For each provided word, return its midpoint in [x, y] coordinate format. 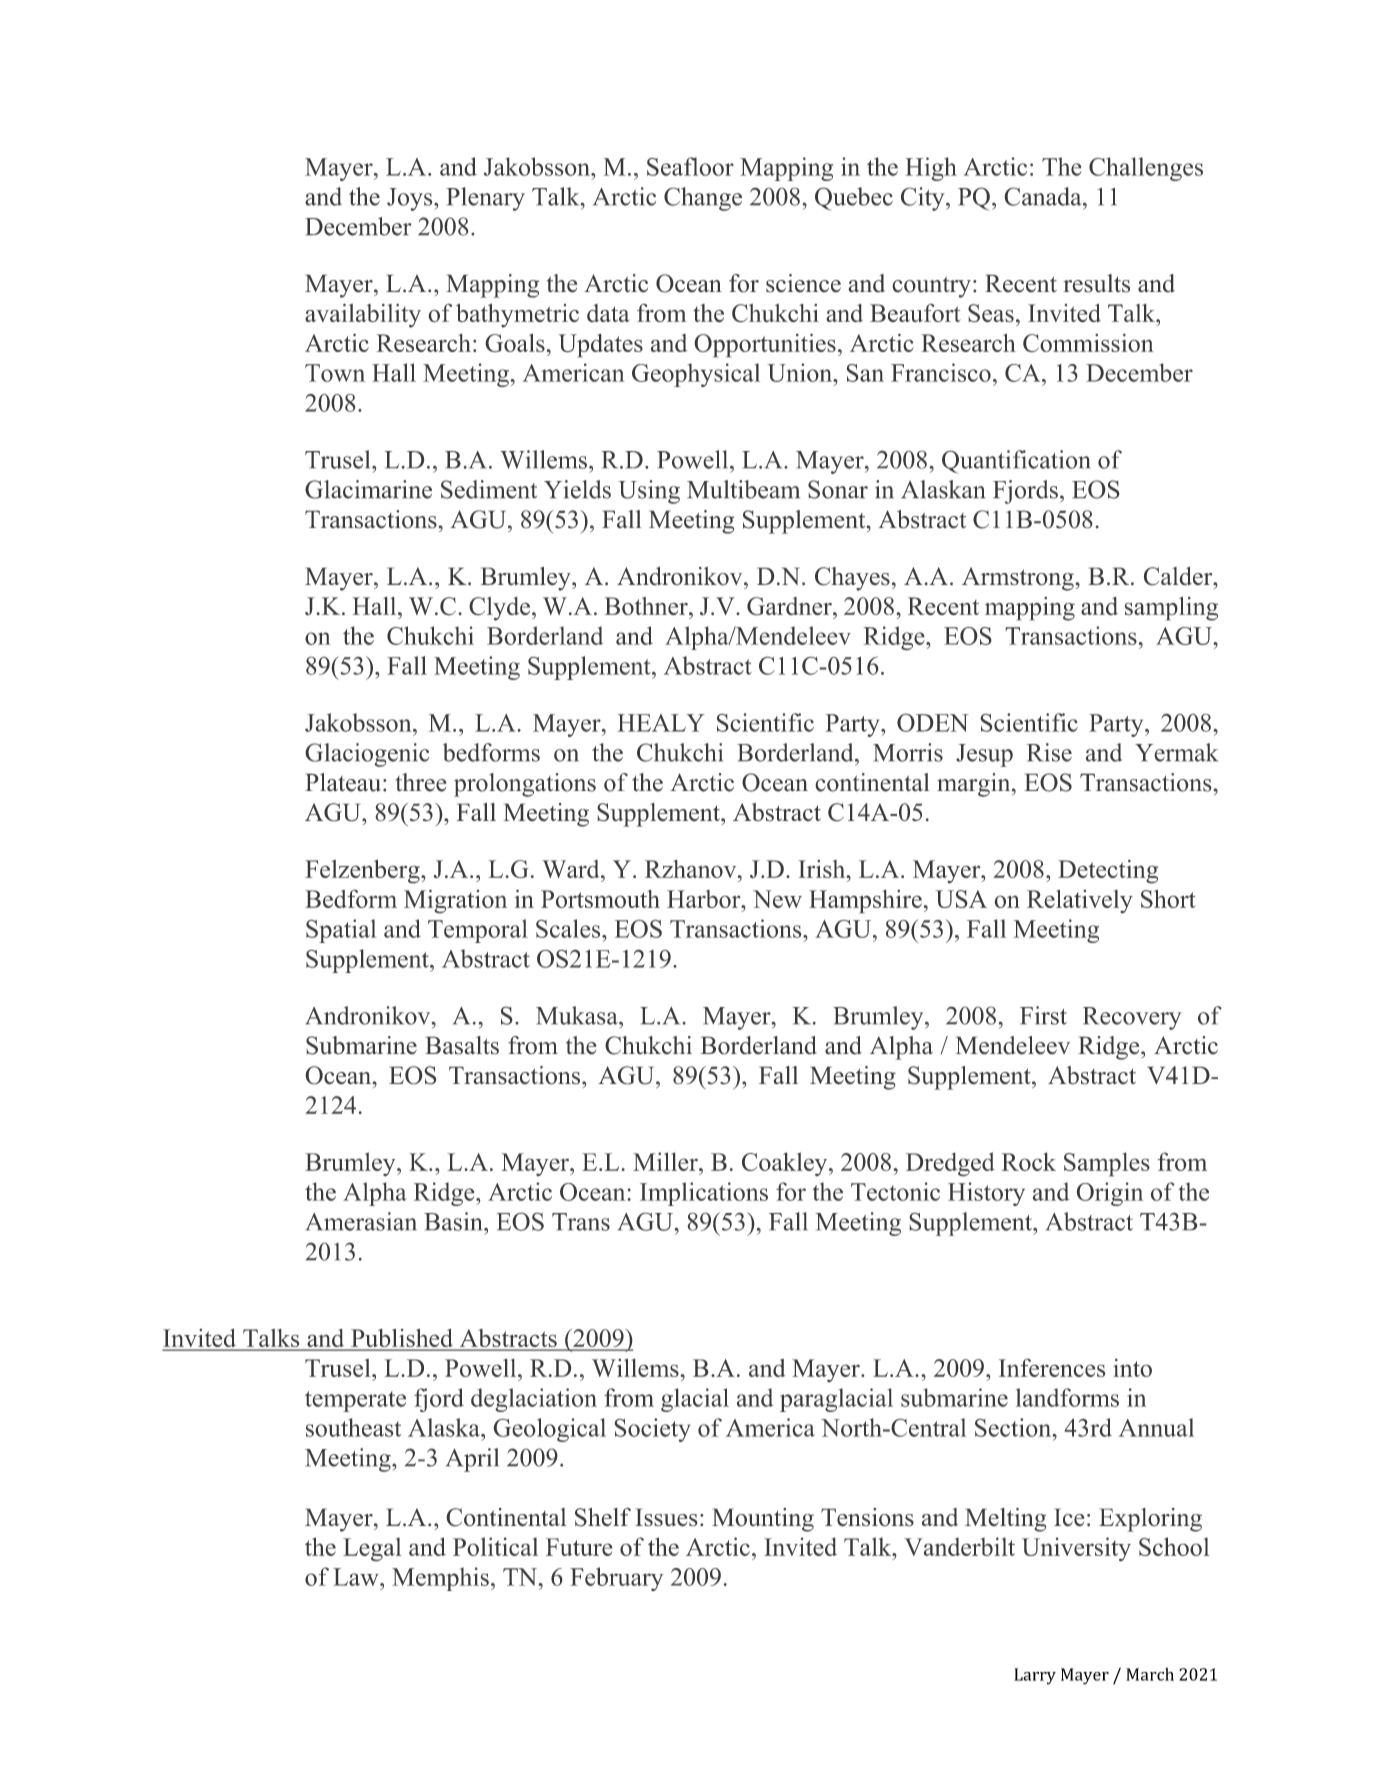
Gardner [790, 606]
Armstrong [1019, 579]
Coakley [786, 1164]
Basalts [462, 1045]
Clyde [499, 609]
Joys [411, 199]
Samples [1107, 1164]
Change [703, 199]
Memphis [440, 1579]
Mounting [763, 1520]
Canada [1044, 196]
